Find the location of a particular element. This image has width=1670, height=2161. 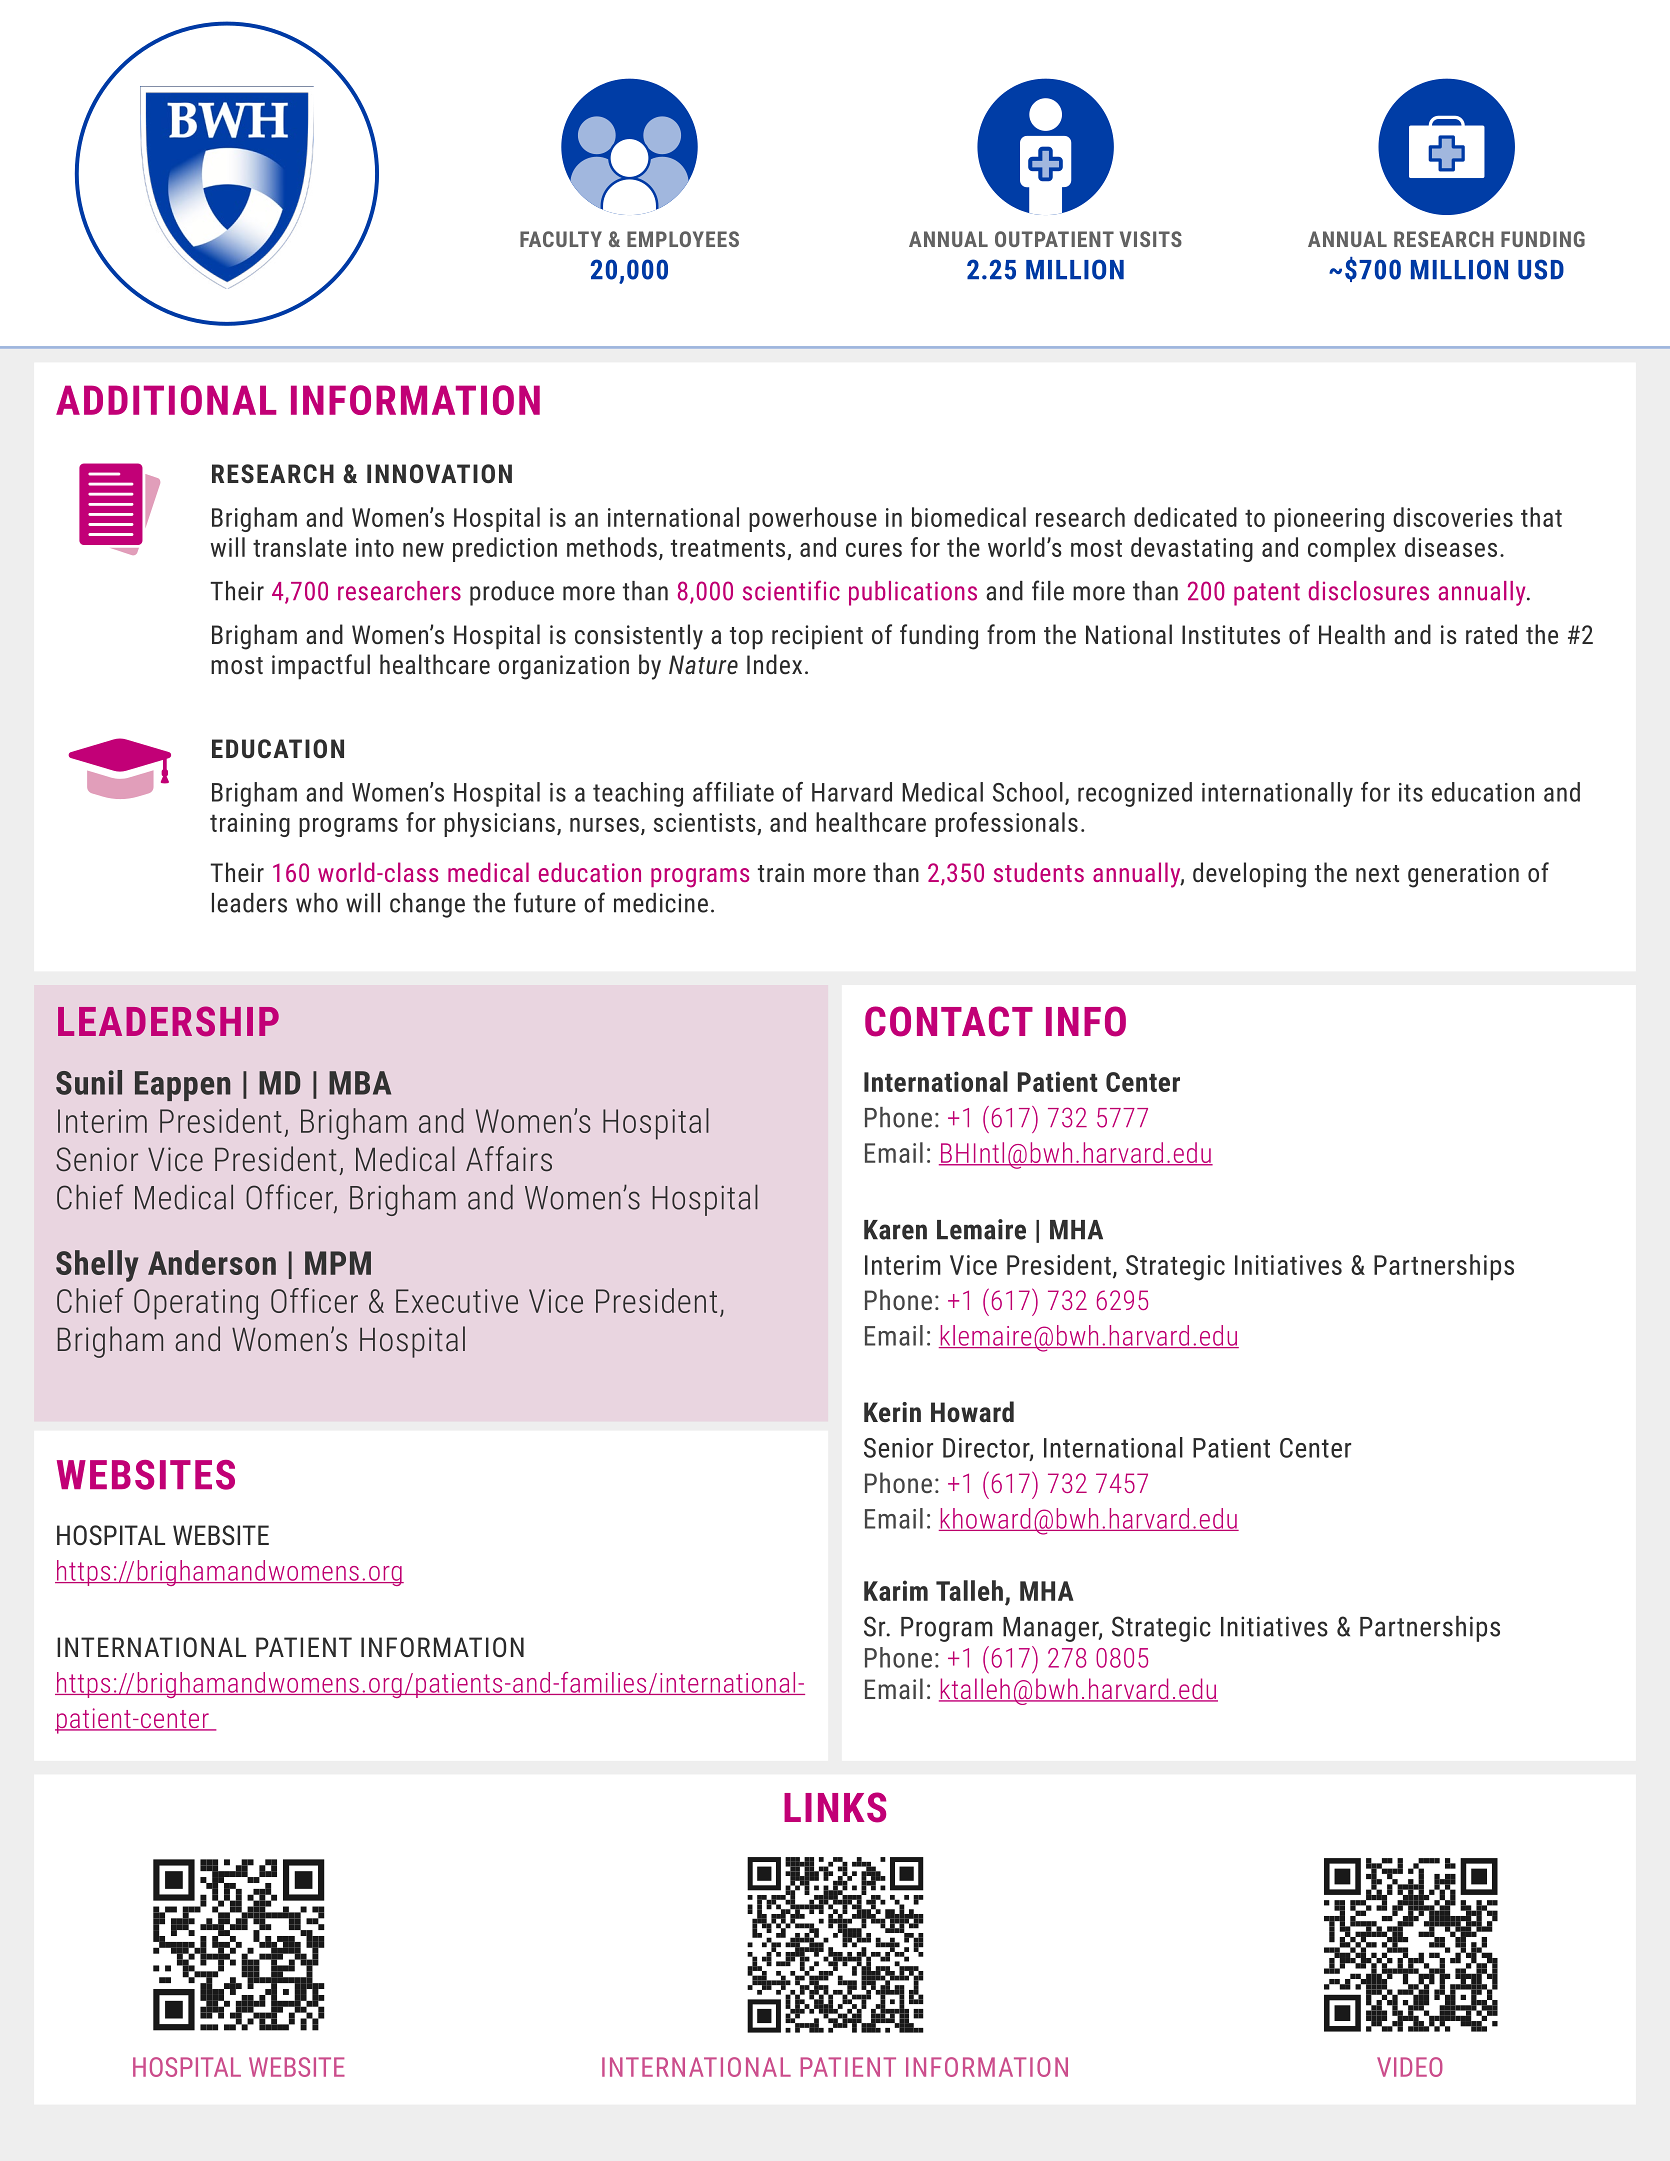

Index is located at coordinates (774, 664).
